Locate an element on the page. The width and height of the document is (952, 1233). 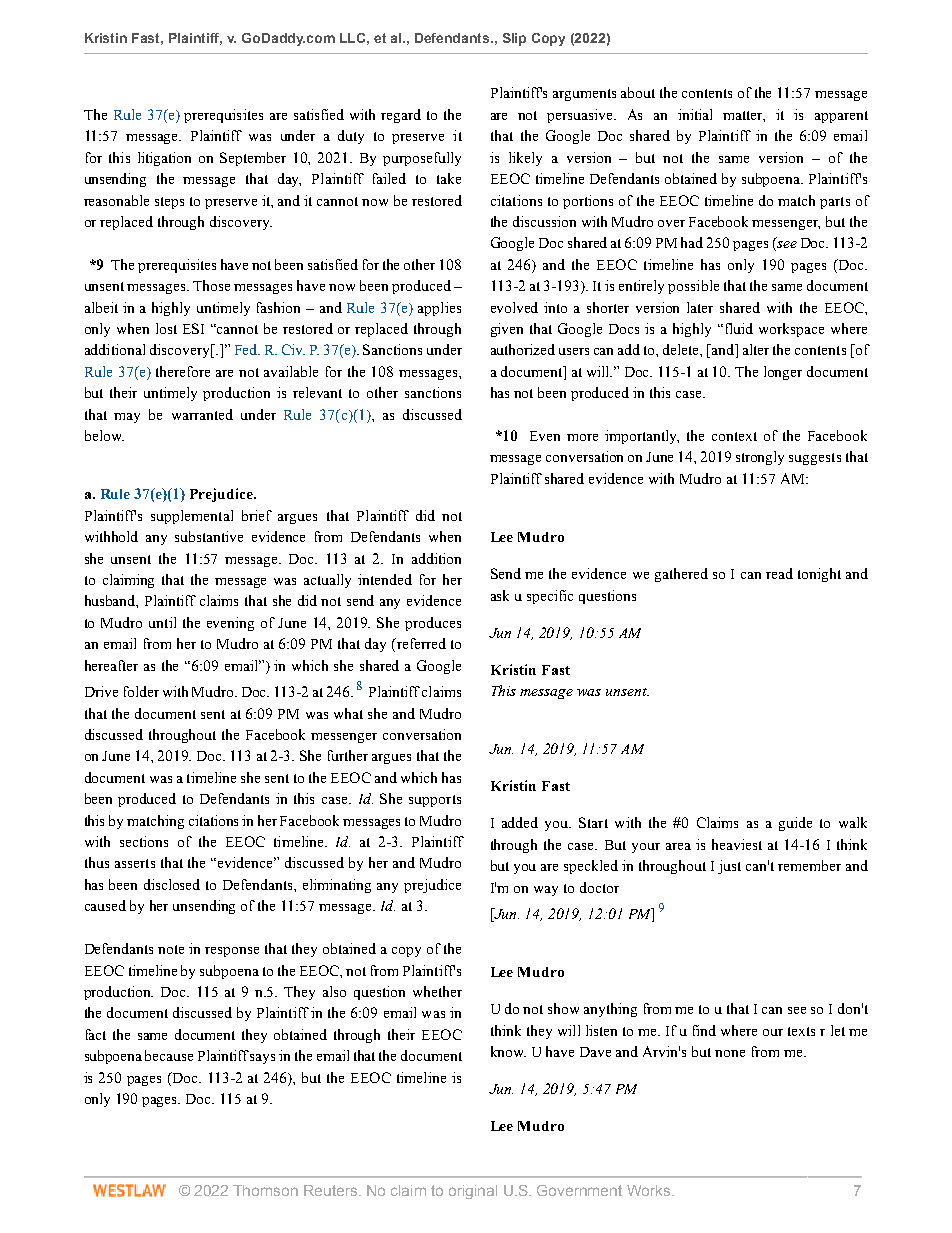
matter is located at coordinates (744, 116).
